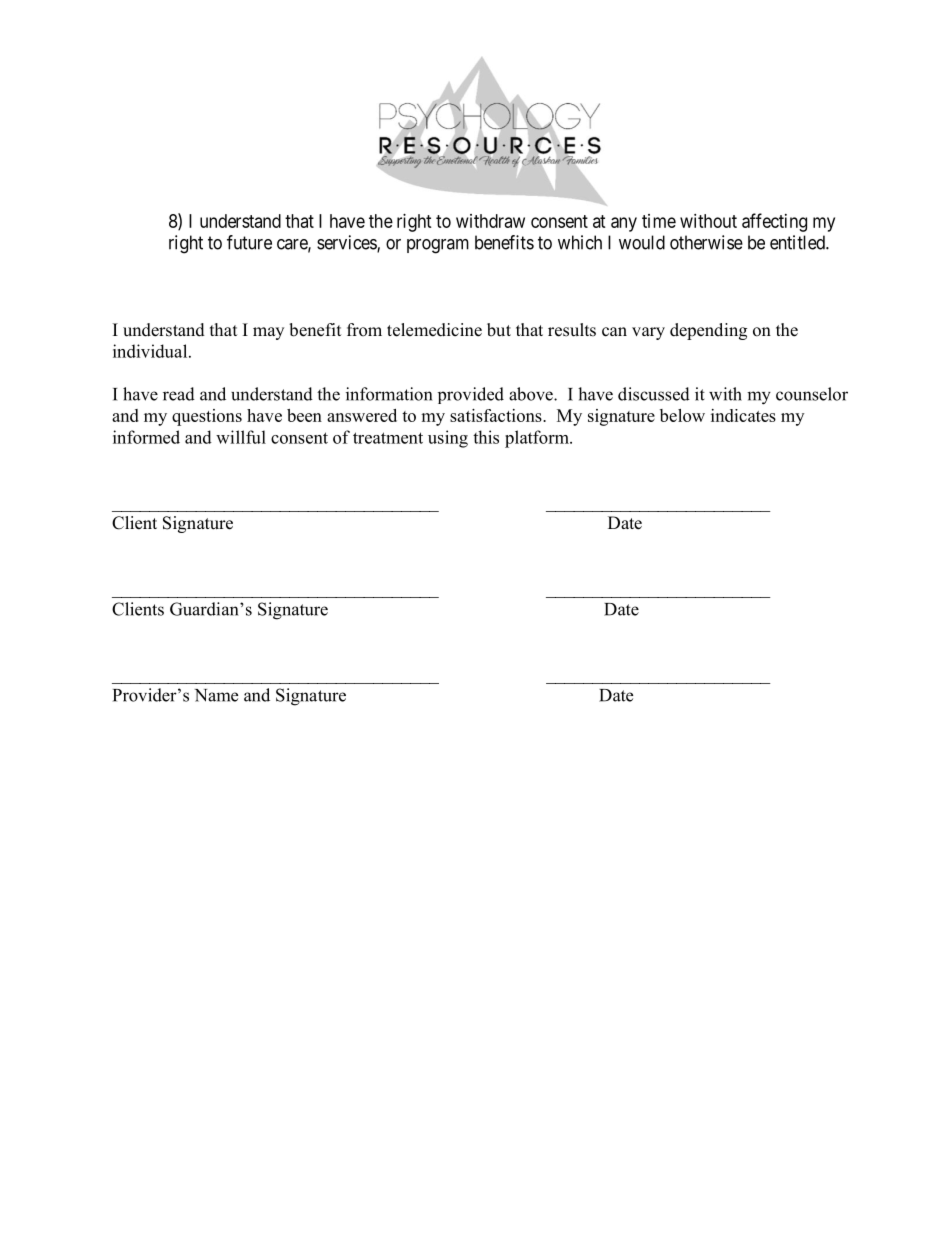 The height and width of the page is (1233, 952). Describe the element at coordinates (438, 246) in the page. I see `program` at that location.
